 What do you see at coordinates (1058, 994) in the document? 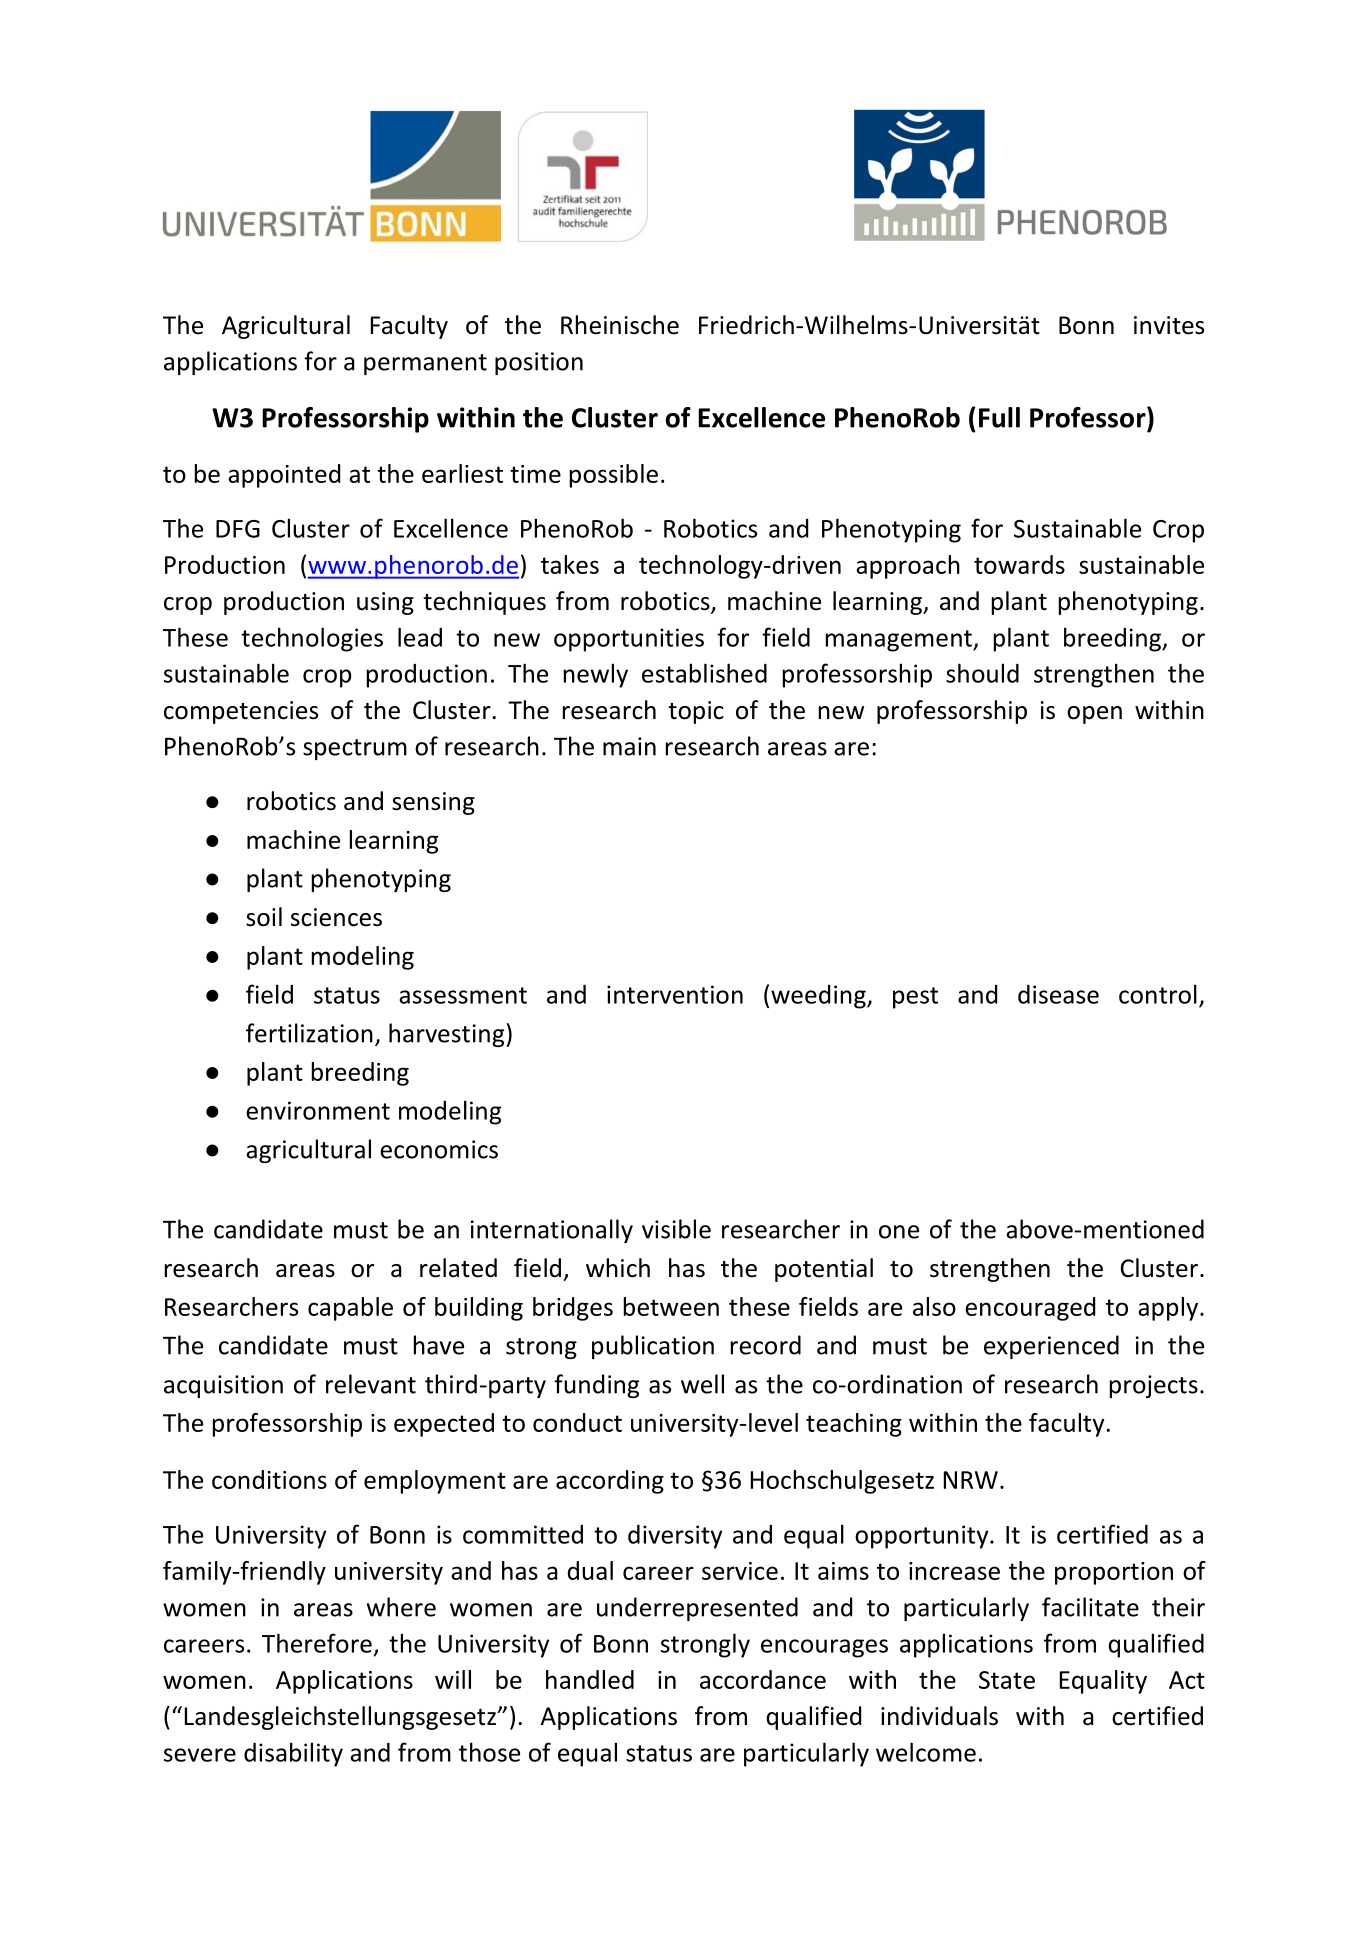
I see `disease` at bounding box center [1058, 994].
